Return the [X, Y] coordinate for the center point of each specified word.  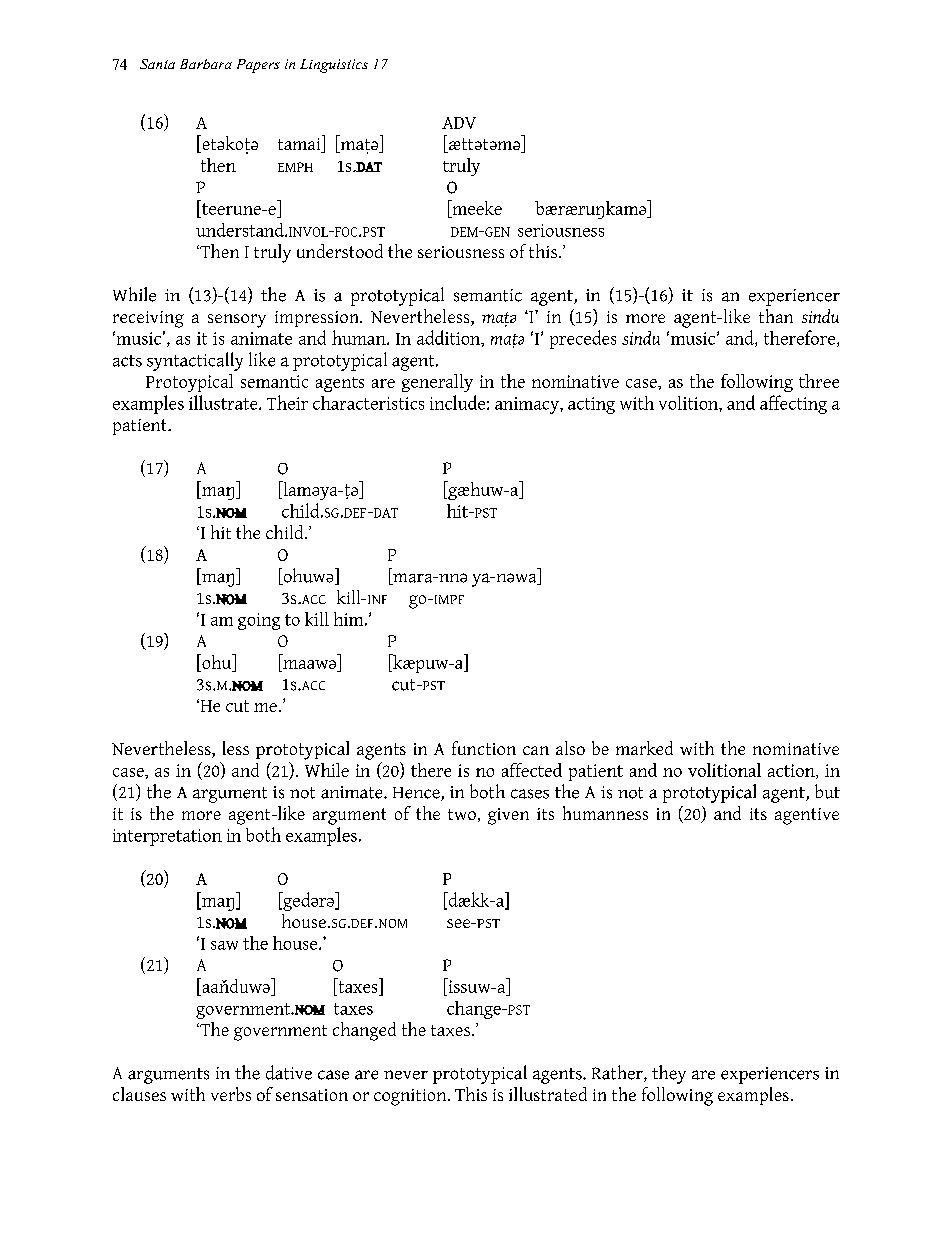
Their [287, 402]
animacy [528, 405]
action [792, 771]
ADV [459, 123]
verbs [231, 1094]
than [776, 316]
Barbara [206, 64]
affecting [793, 404]
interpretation [167, 837]
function [484, 748]
